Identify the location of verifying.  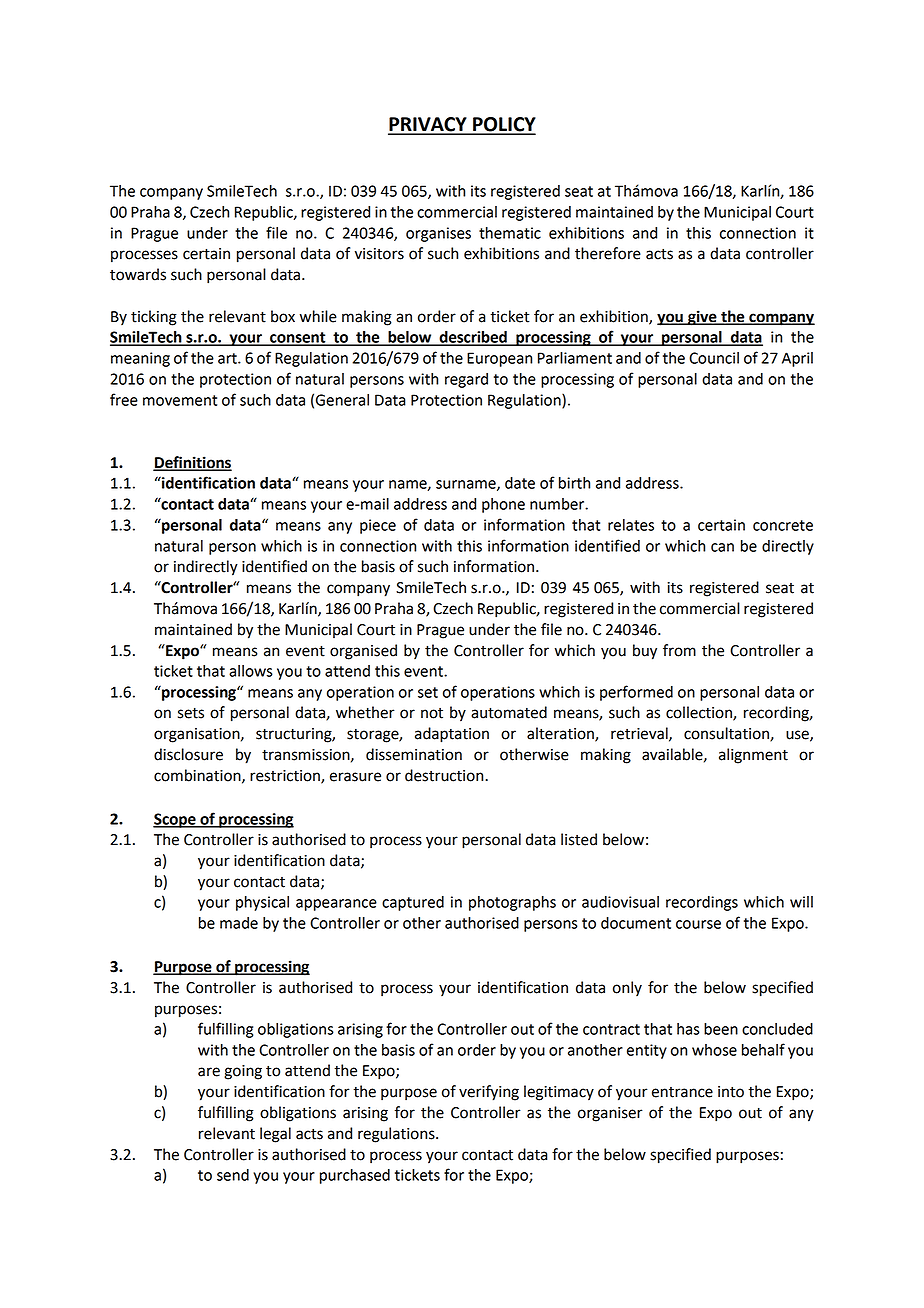
(489, 1093).
